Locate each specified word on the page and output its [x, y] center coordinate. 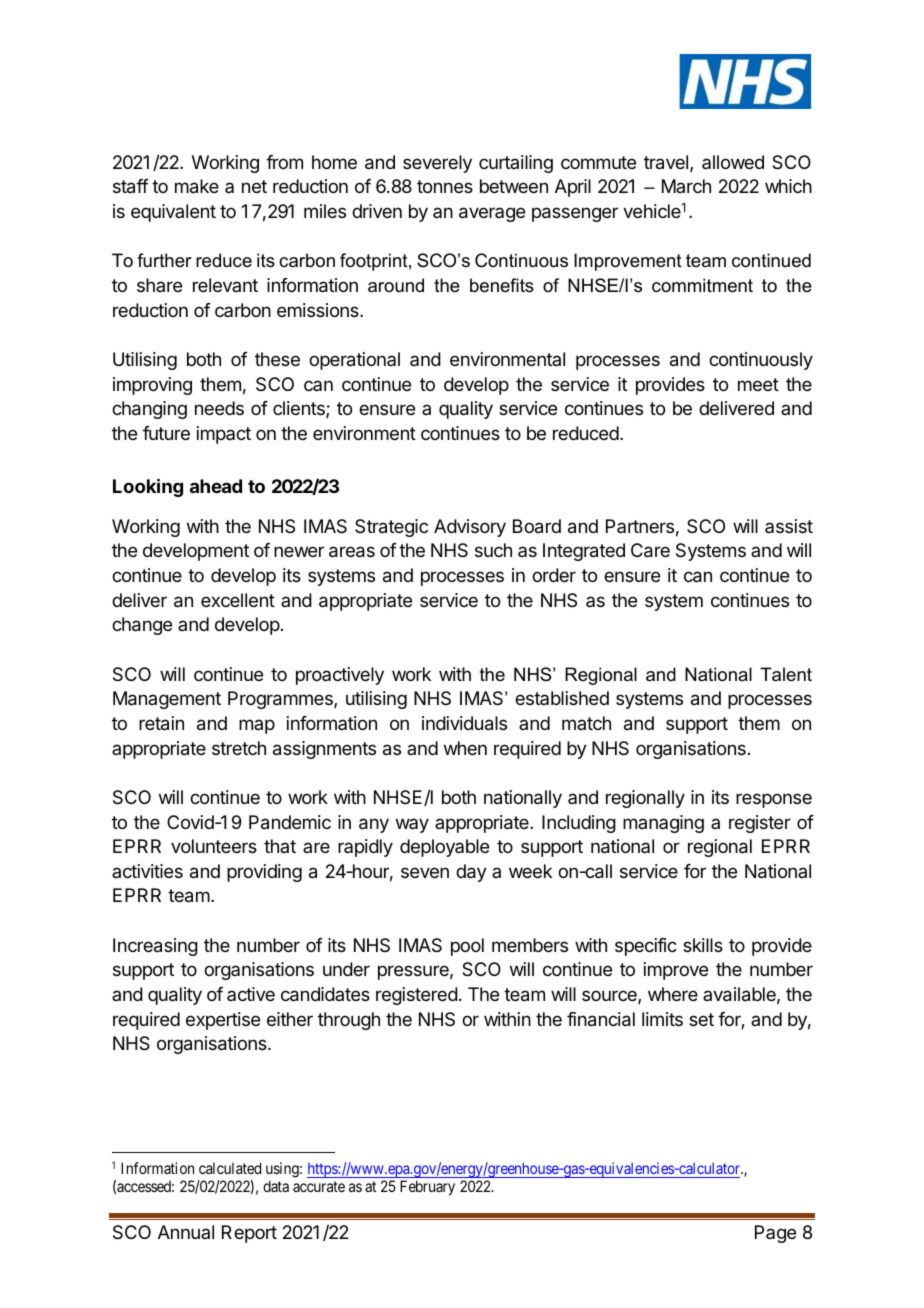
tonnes [445, 186]
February [427, 1187]
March [686, 186]
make [197, 186]
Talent [786, 674]
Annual [186, 1232]
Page [775, 1234]
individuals [464, 723]
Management [167, 700]
